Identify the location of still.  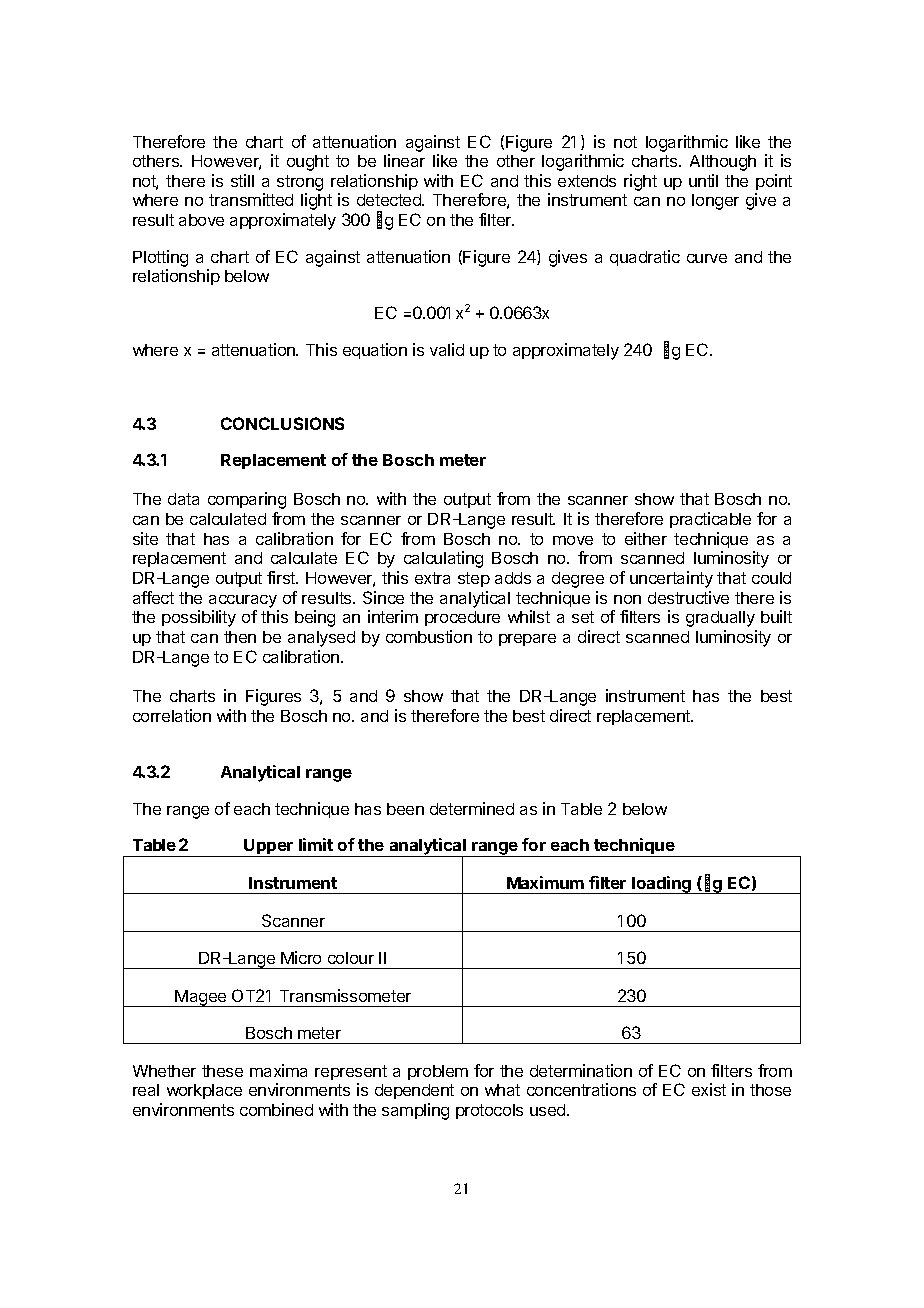
(242, 180).
